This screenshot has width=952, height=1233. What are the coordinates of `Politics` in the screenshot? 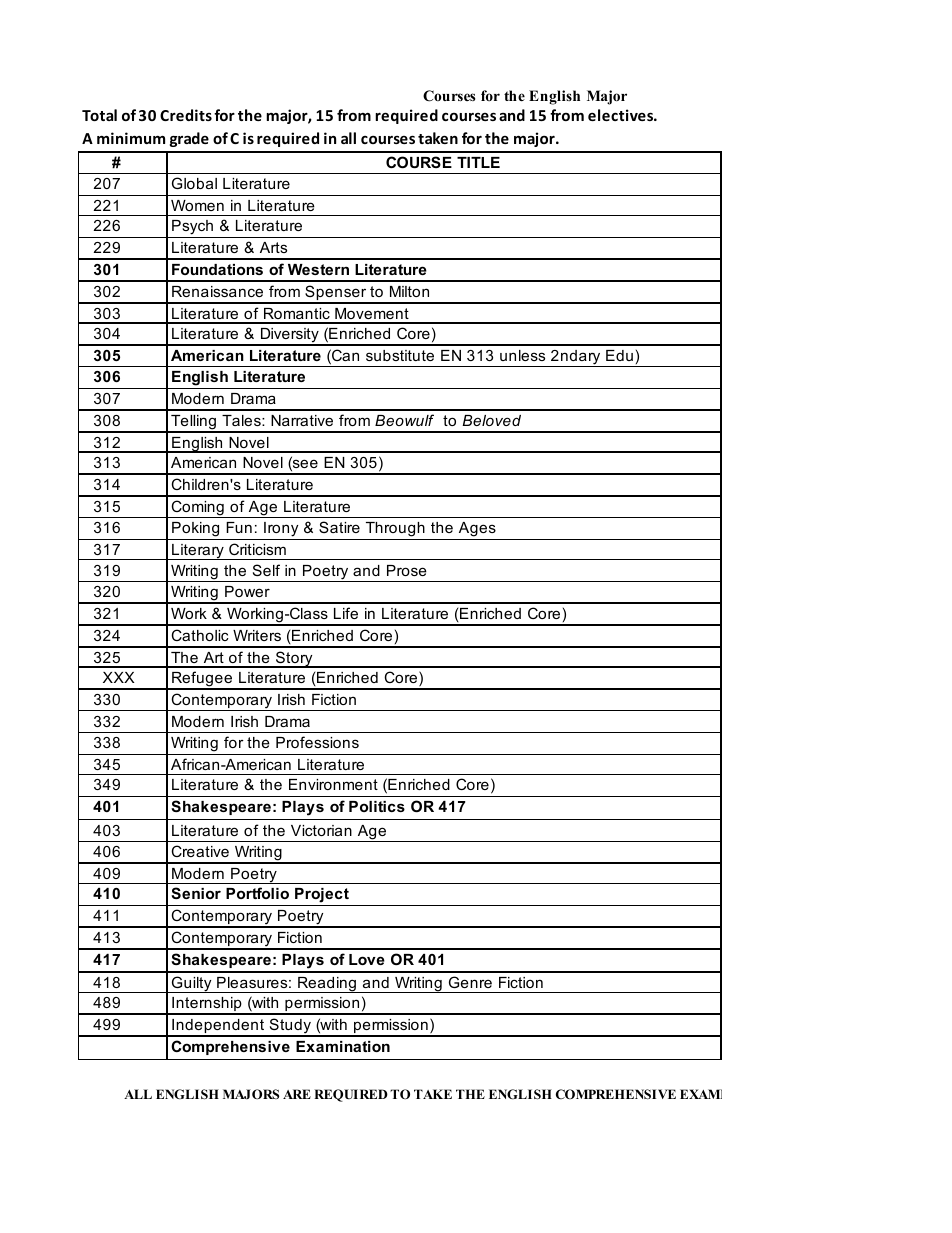 It's located at (377, 806).
